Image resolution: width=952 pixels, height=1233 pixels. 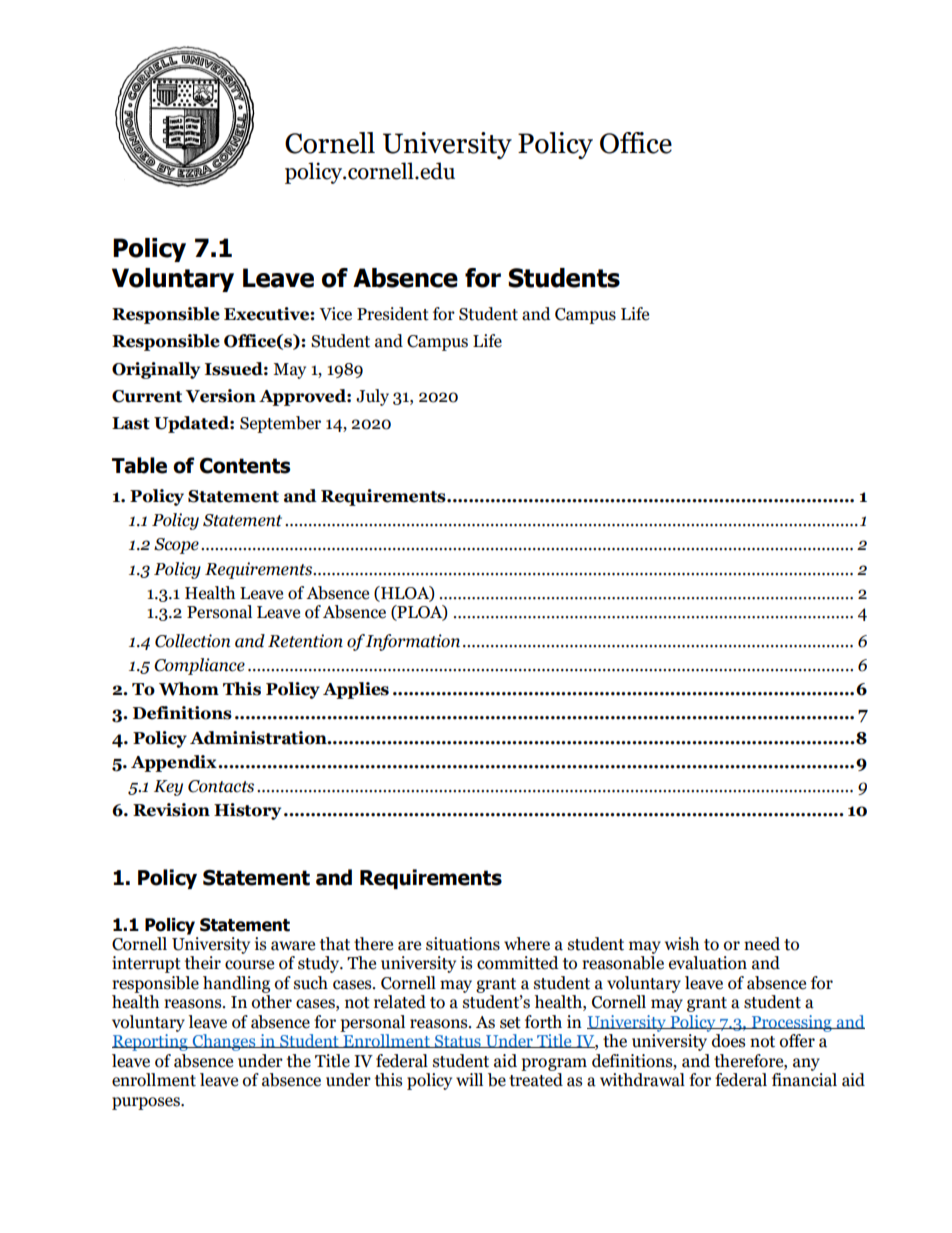 I want to click on Applies, so click(x=356, y=690).
